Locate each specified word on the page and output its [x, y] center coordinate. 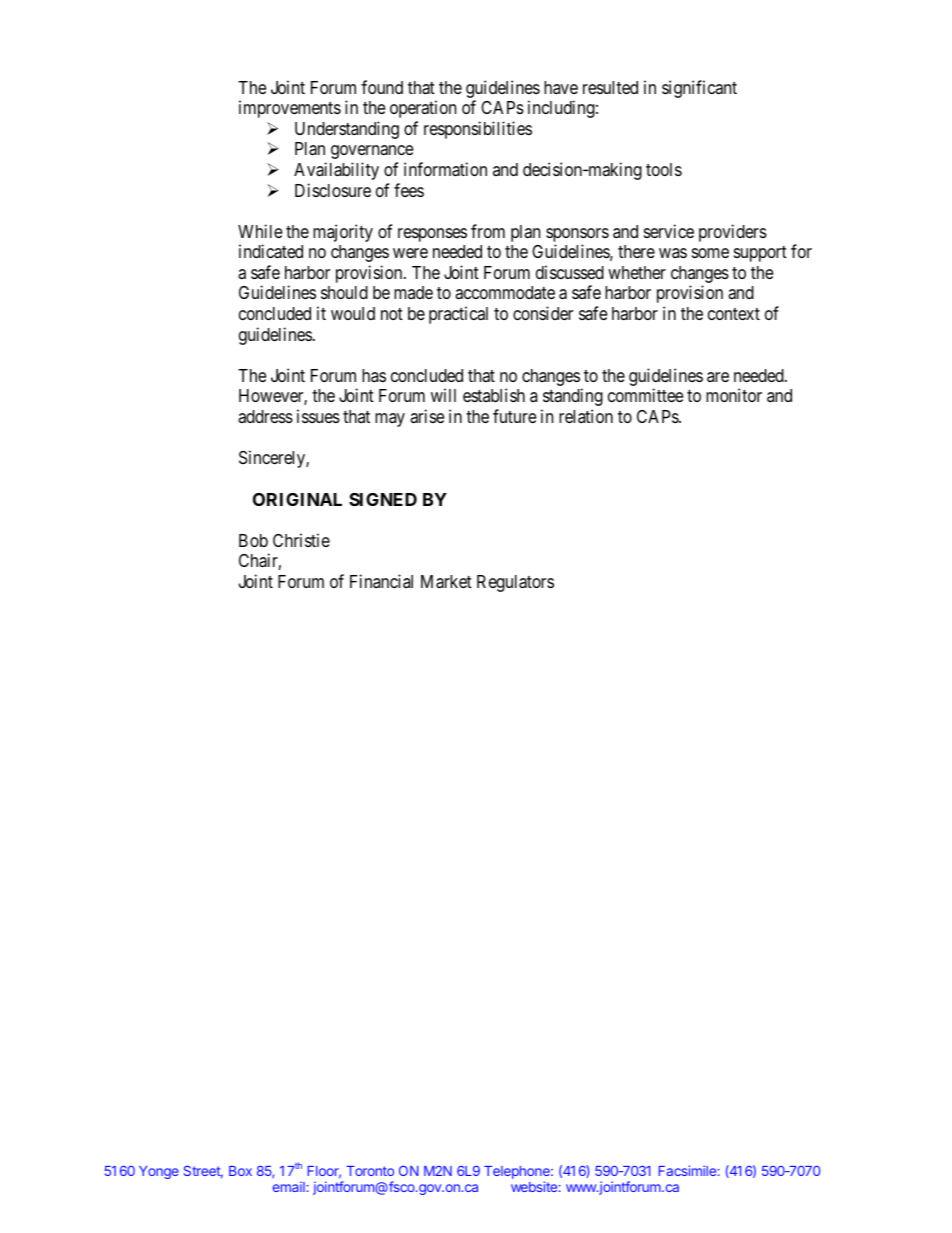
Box [240, 1171]
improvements [290, 109]
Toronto [370, 1171]
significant [699, 89]
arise [427, 416]
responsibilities [478, 130]
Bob [253, 540]
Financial [381, 581]
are [718, 377]
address [265, 416]
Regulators [515, 583]
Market [446, 582]
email [290, 1186]
